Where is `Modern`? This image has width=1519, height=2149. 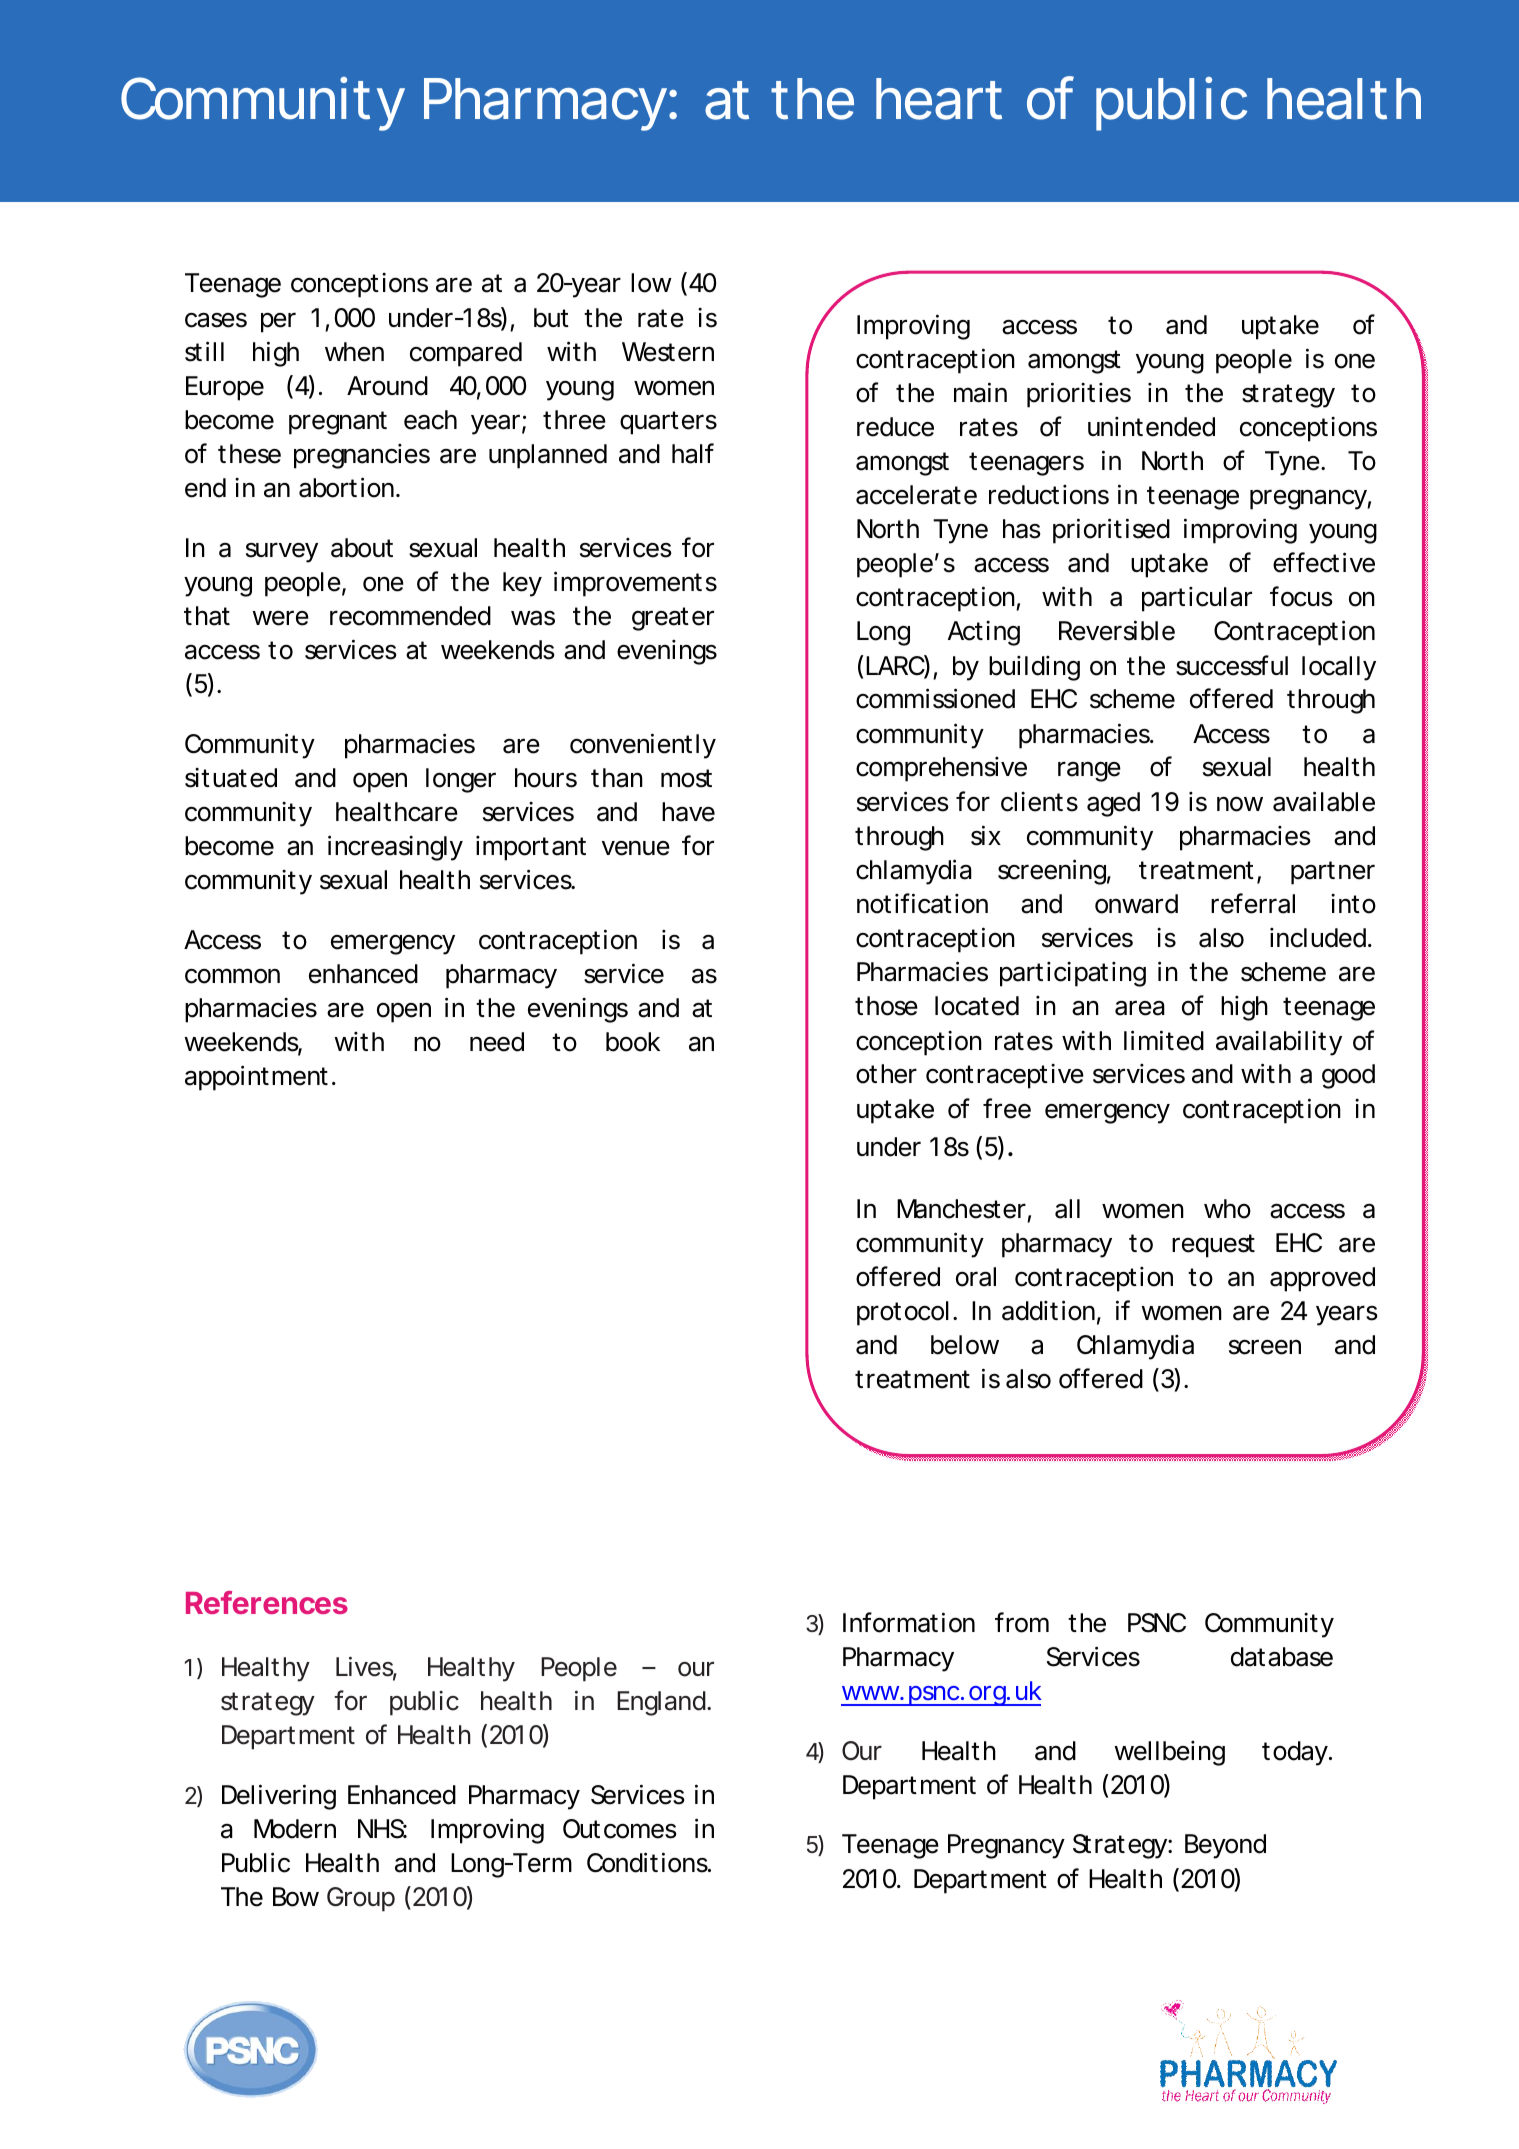 Modern is located at coordinates (295, 1829).
